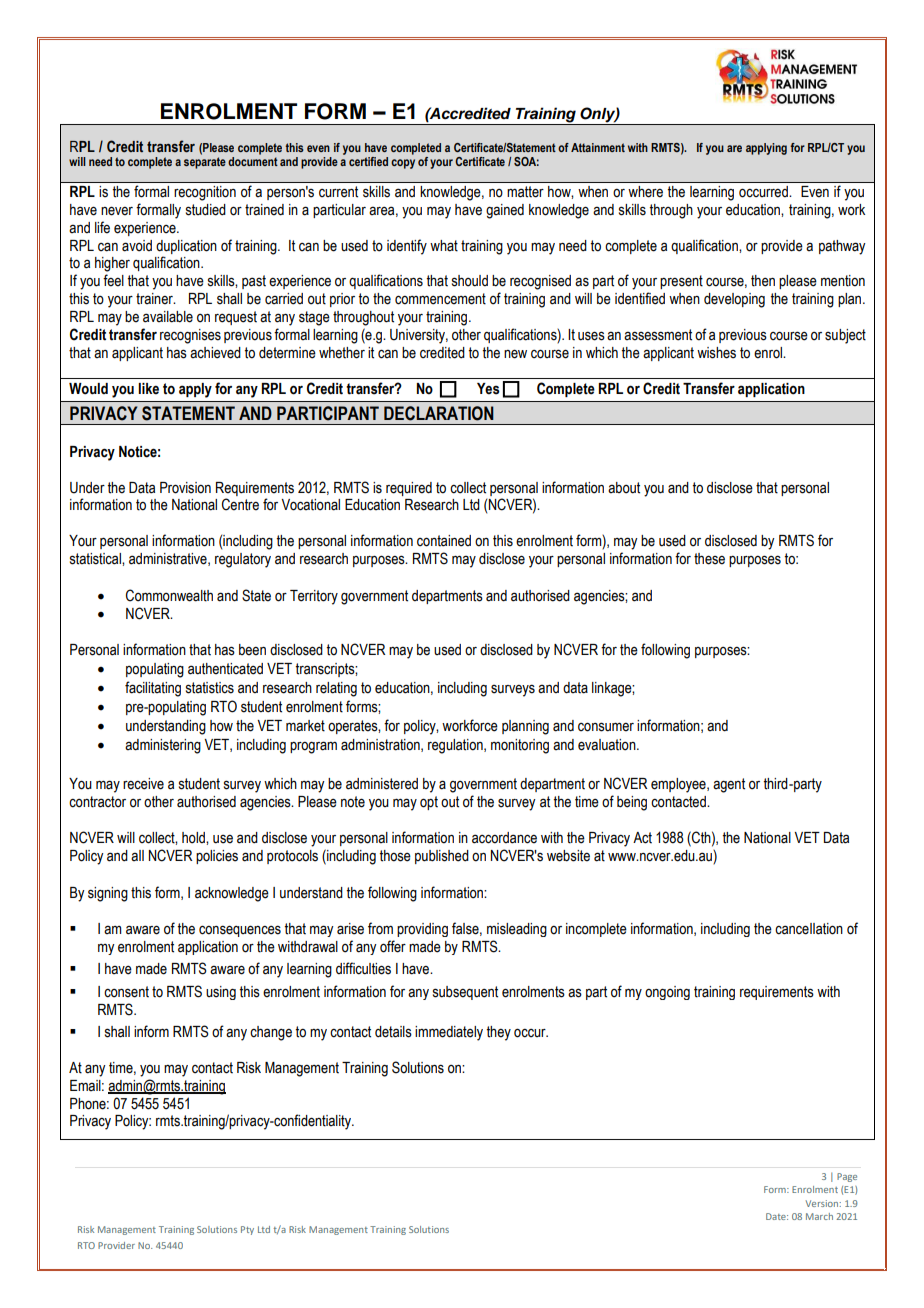 Image resolution: width=924 pixels, height=1308 pixels. Describe the element at coordinates (240, 931) in the screenshot. I see `consequences` at that location.
